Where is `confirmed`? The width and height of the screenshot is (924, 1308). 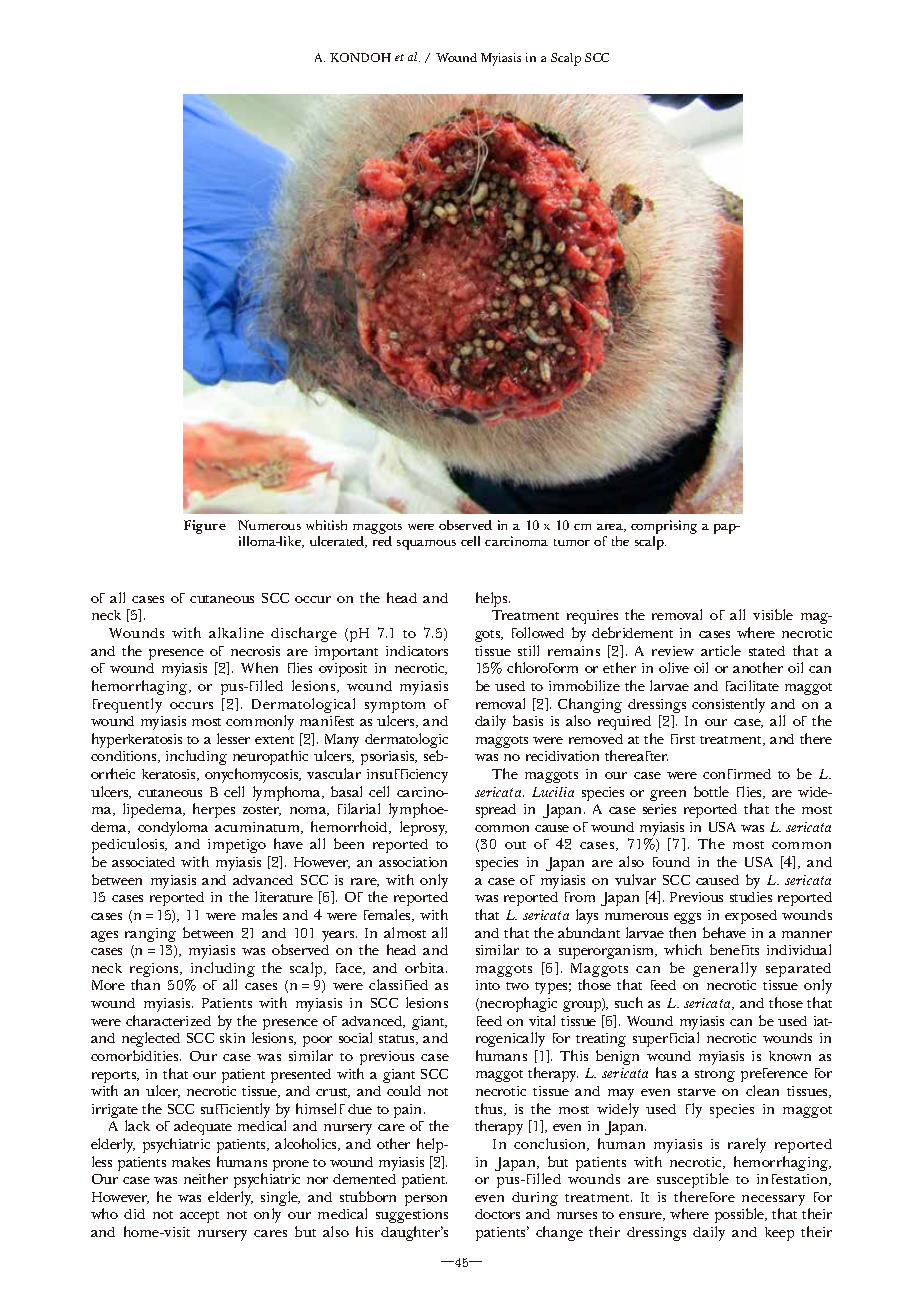 confirmed is located at coordinates (737, 774).
